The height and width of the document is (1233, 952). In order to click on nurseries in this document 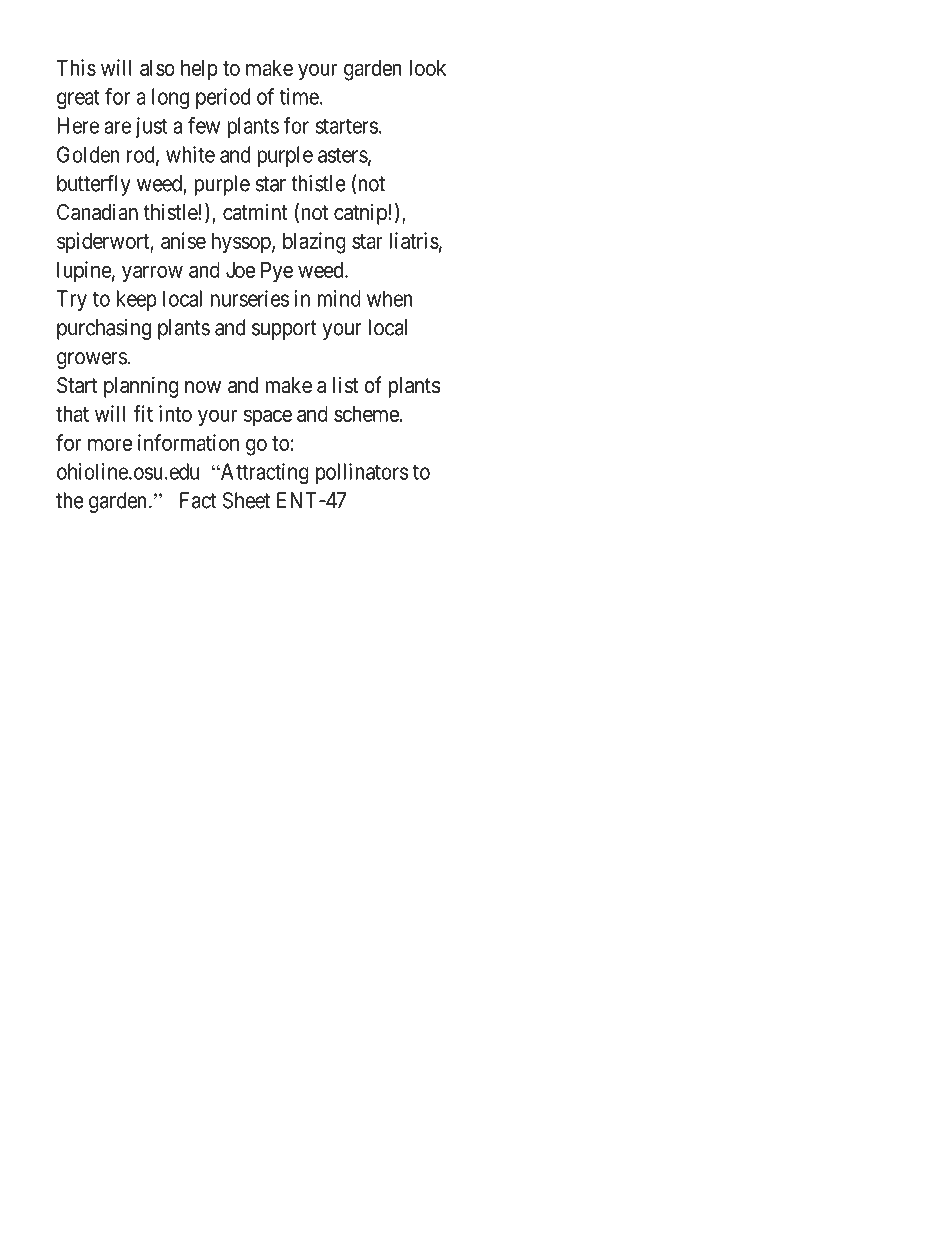, I will do `click(250, 298)`.
